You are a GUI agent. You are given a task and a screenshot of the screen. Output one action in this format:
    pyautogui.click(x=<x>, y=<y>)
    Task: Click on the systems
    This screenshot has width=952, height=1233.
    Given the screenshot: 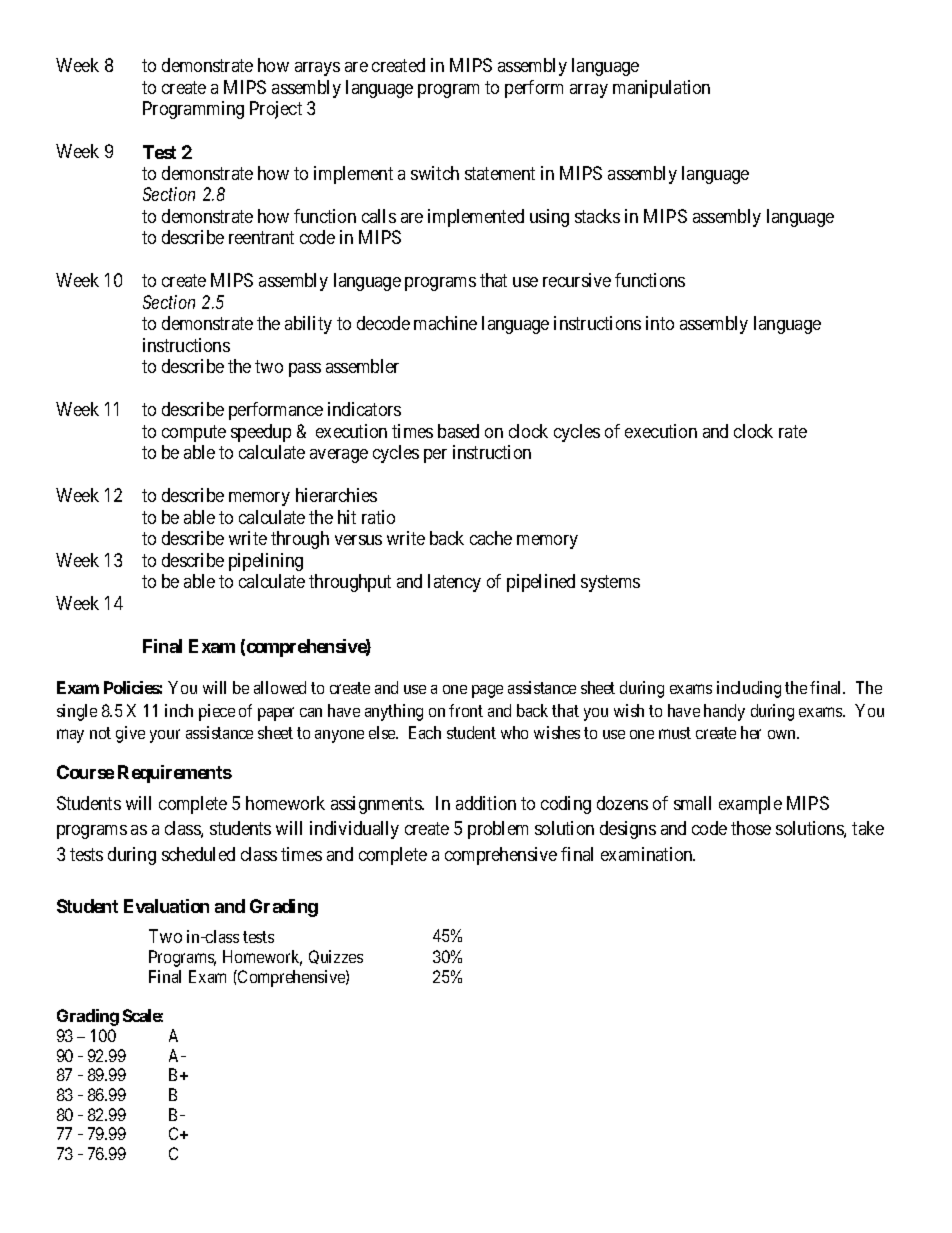 What is the action you would take?
    pyautogui.click(x=610, y=583)
